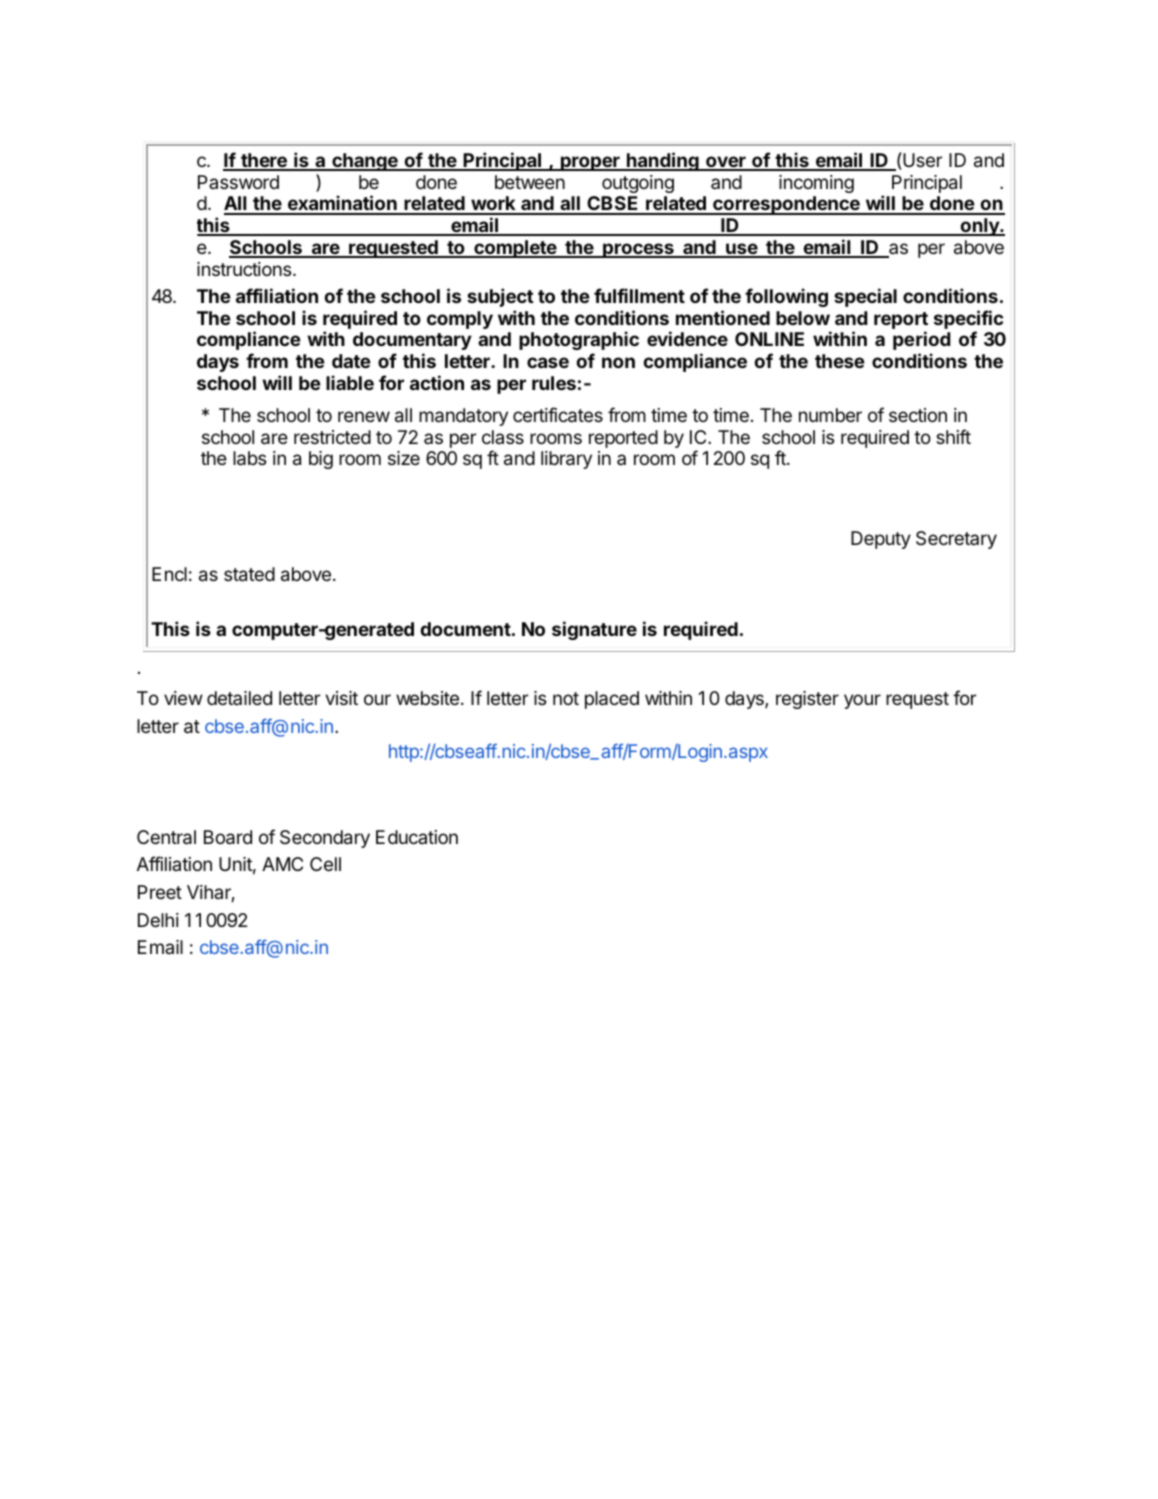  What do you see at coordinates (282, 864) in the screenshot?
I see `AMC` at bounding box center [282, 864].
